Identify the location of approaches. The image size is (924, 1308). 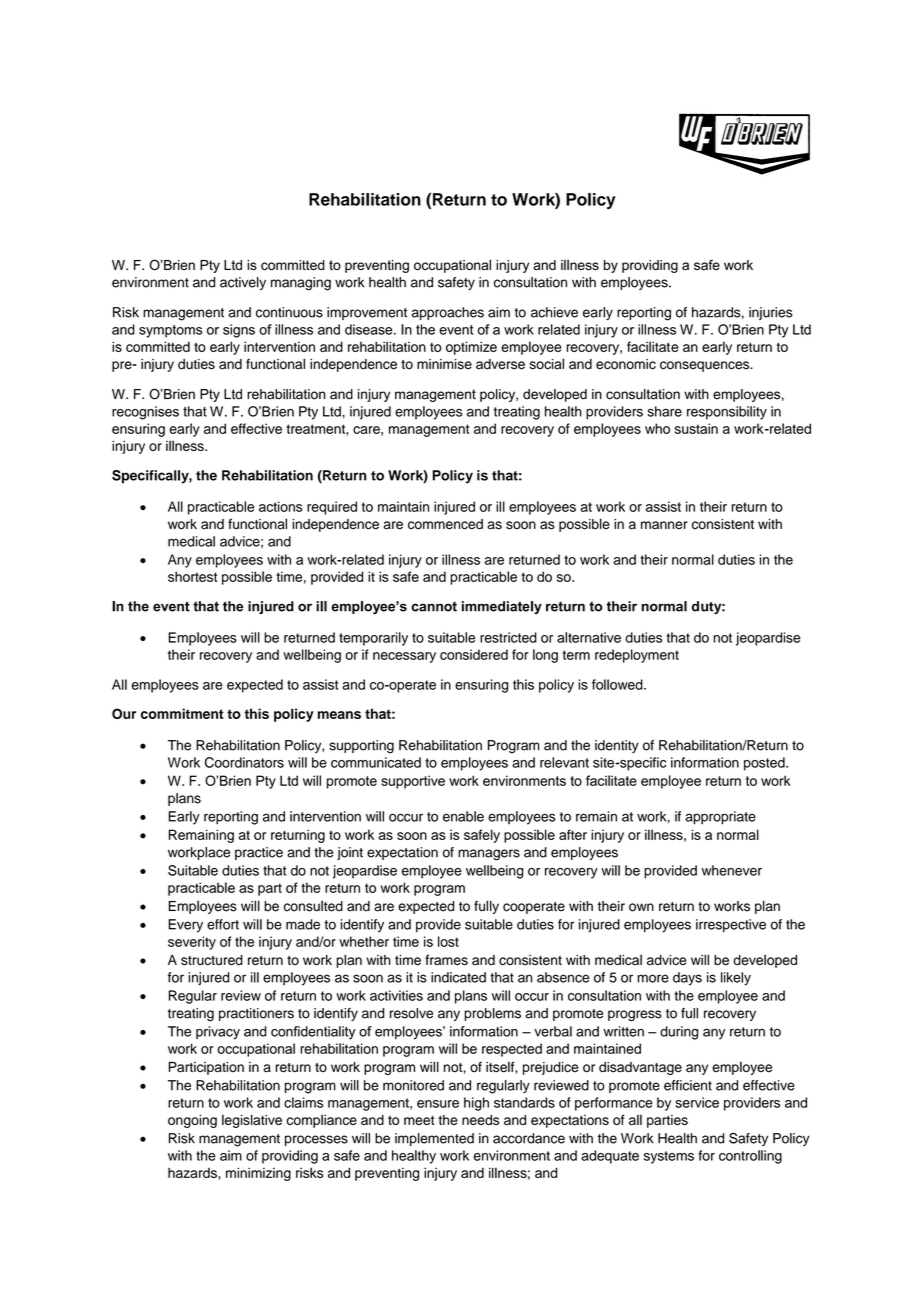
(448, 313).
